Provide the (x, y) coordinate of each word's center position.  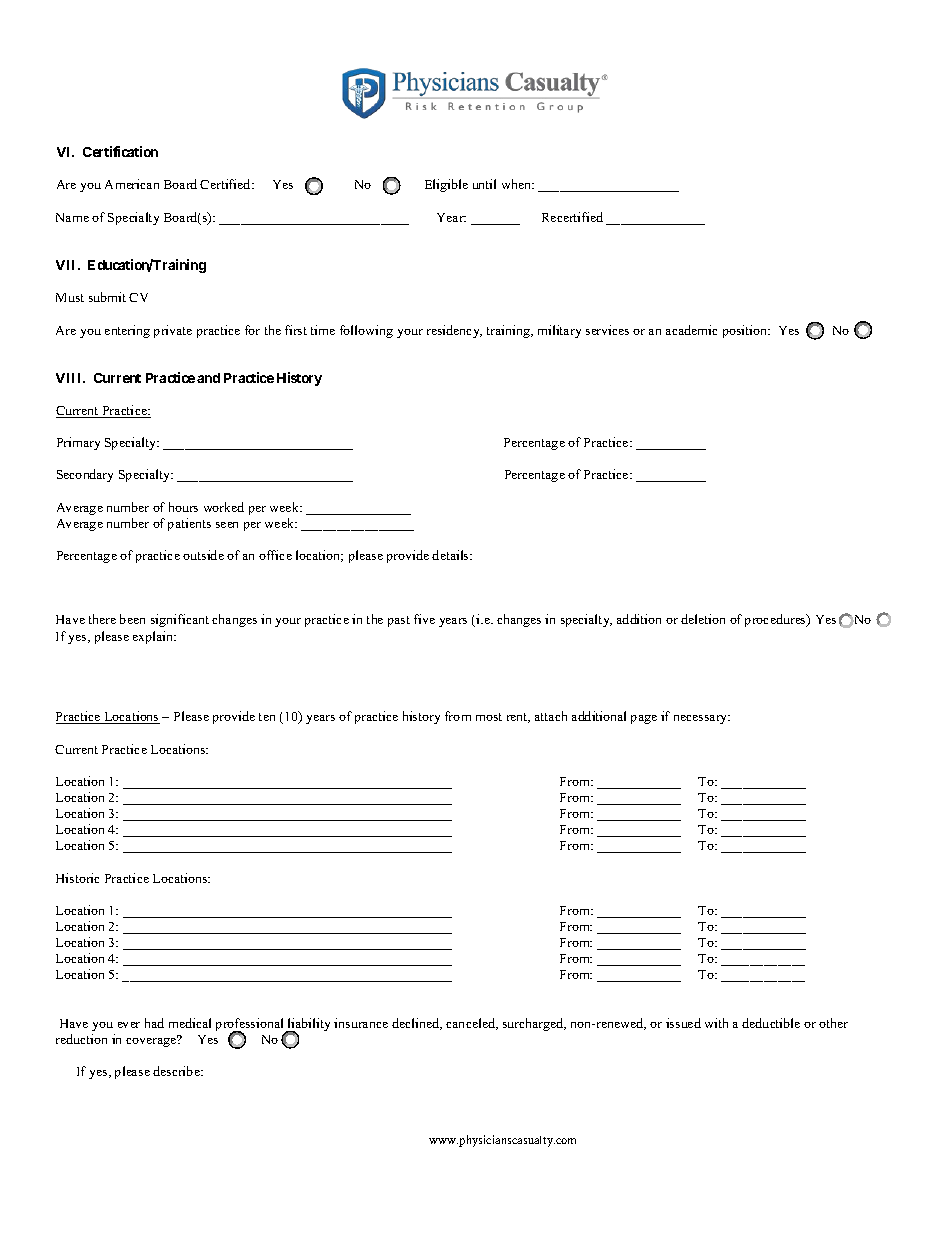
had (154, 1023)
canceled (472, 1024)
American (132, 184)
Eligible (446, 185)
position (746, 331)
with (716, 1023)
